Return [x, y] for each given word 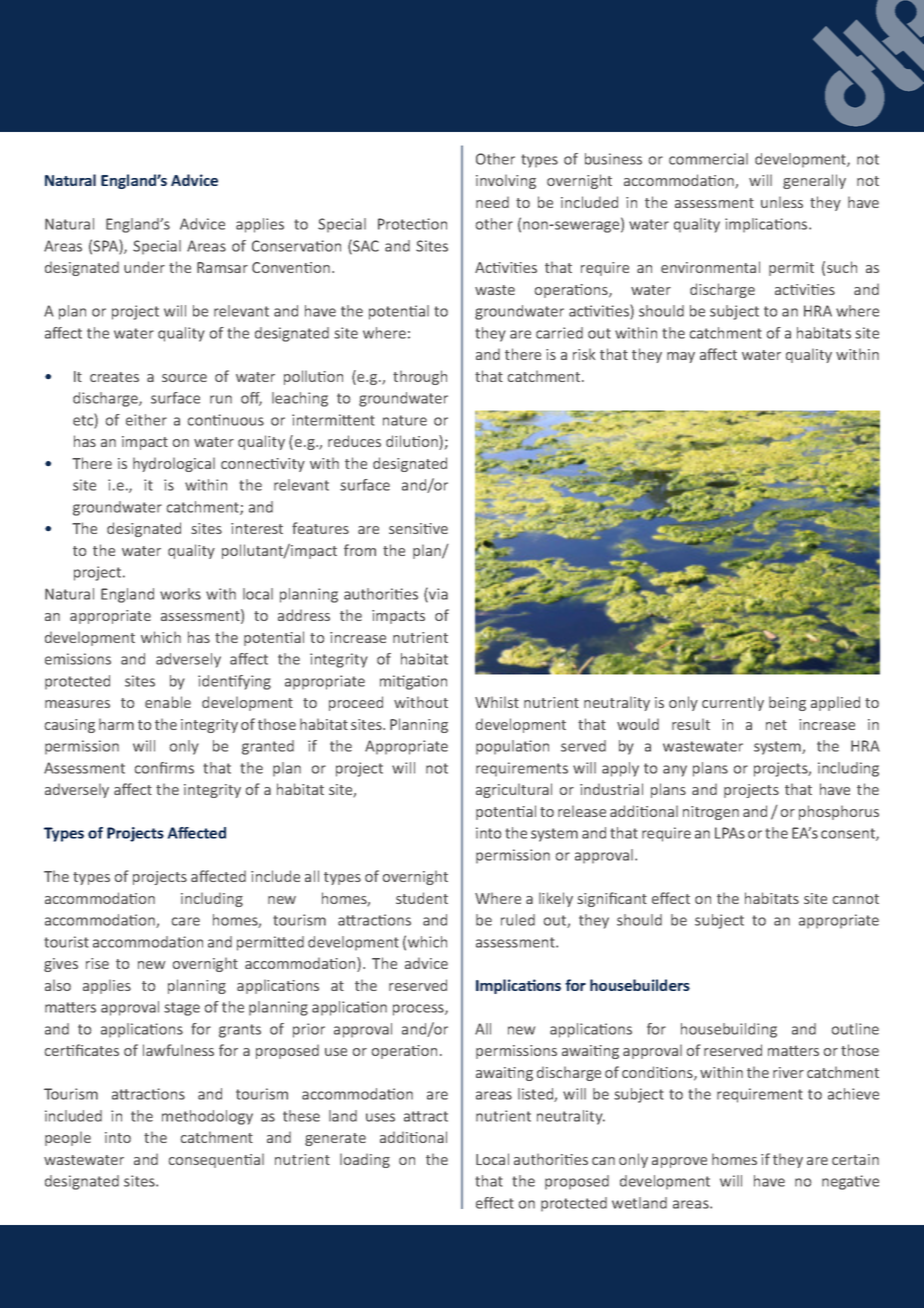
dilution [413, 442]
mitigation [413, 682]
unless [782, 202]
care [185, 921]
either [146, 420]
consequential [216, 1160]
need [492, 202]
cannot [856, 899]
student [422, 898]
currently [733, 703]
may [681, 357]
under [144, 267]
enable [168, 702]
